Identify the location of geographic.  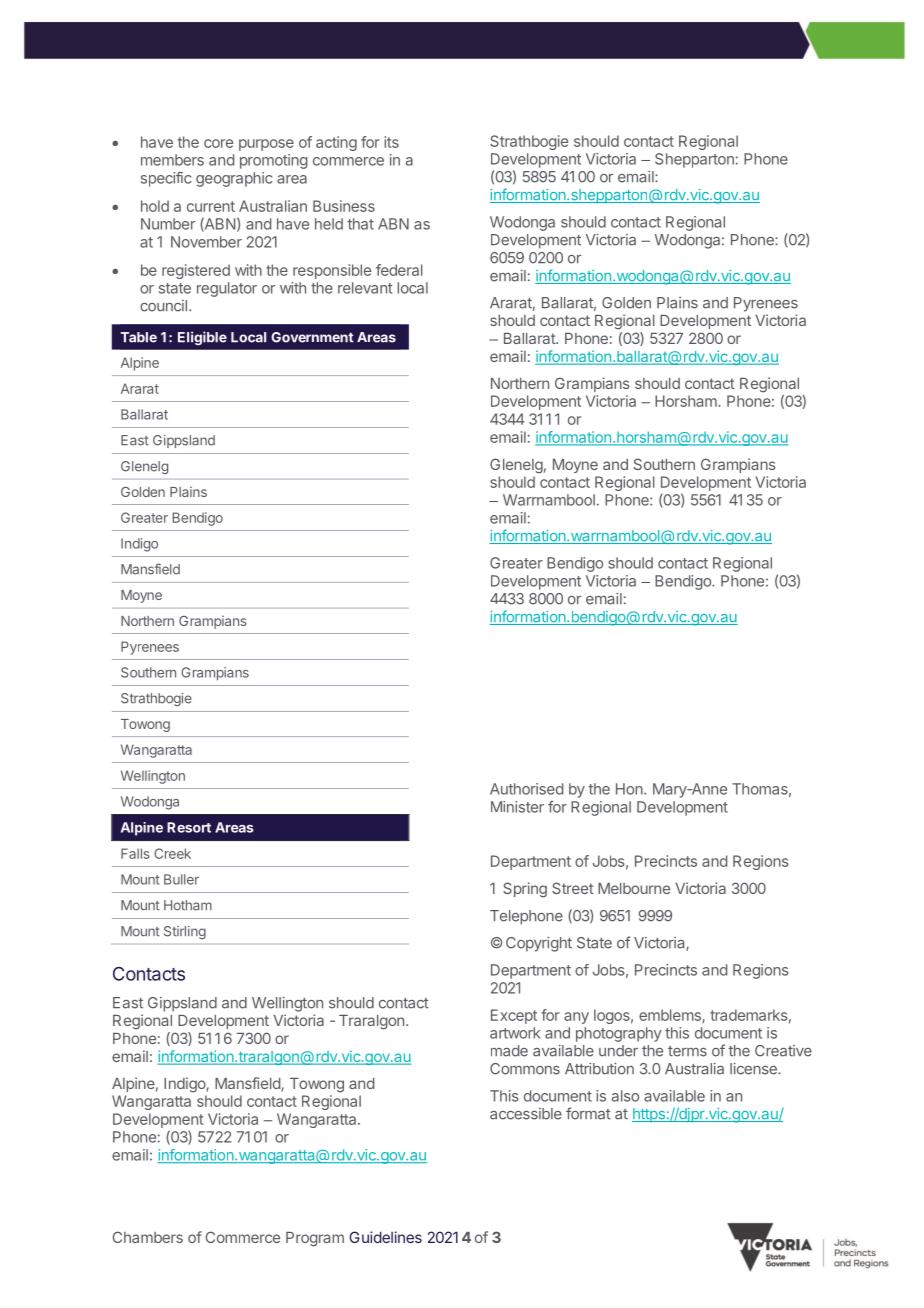
(234, 179).
